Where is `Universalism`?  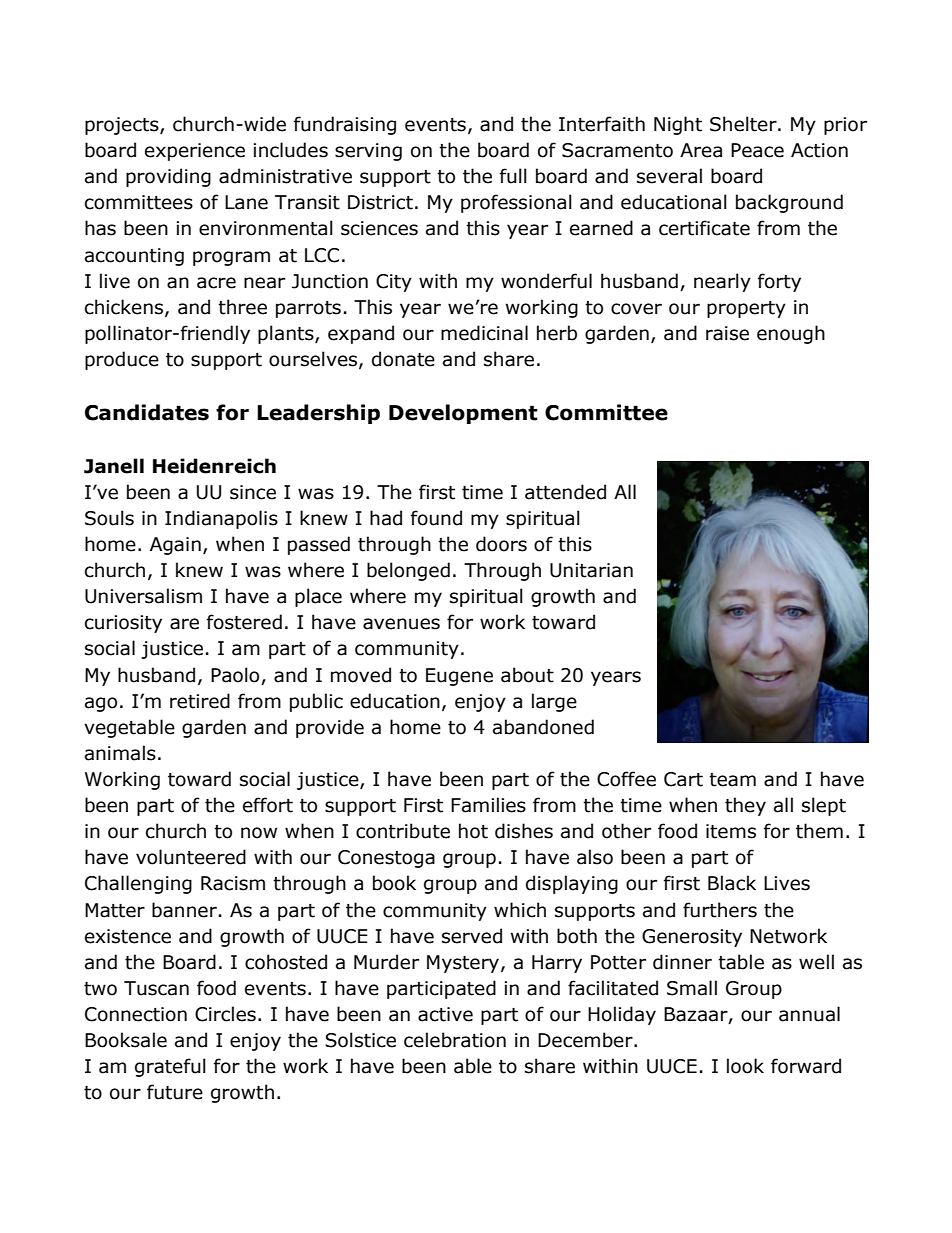
Universalism is located at coordinates (143, 596).
